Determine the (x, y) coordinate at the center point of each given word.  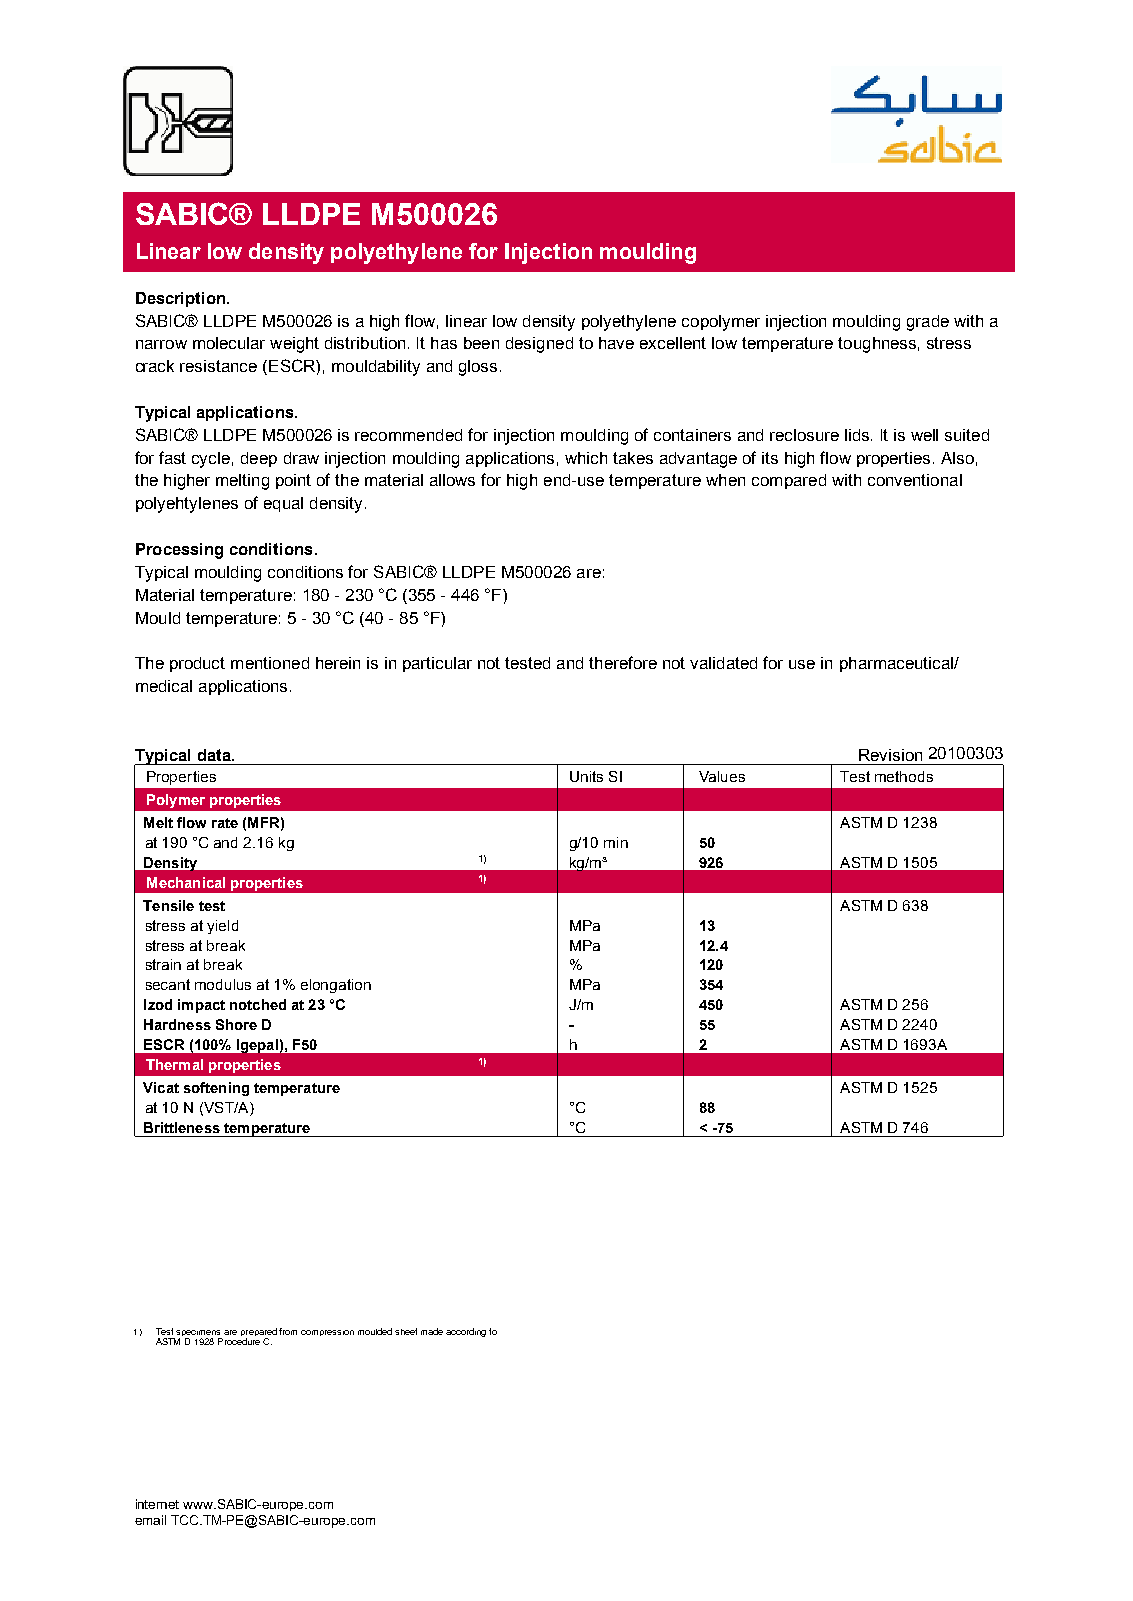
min (616, 842)
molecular (229, 343)
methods (904, 776)
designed (539, 345)
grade (928, 323)
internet (157, 1504)
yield (222, 927)
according (466, 1332)
